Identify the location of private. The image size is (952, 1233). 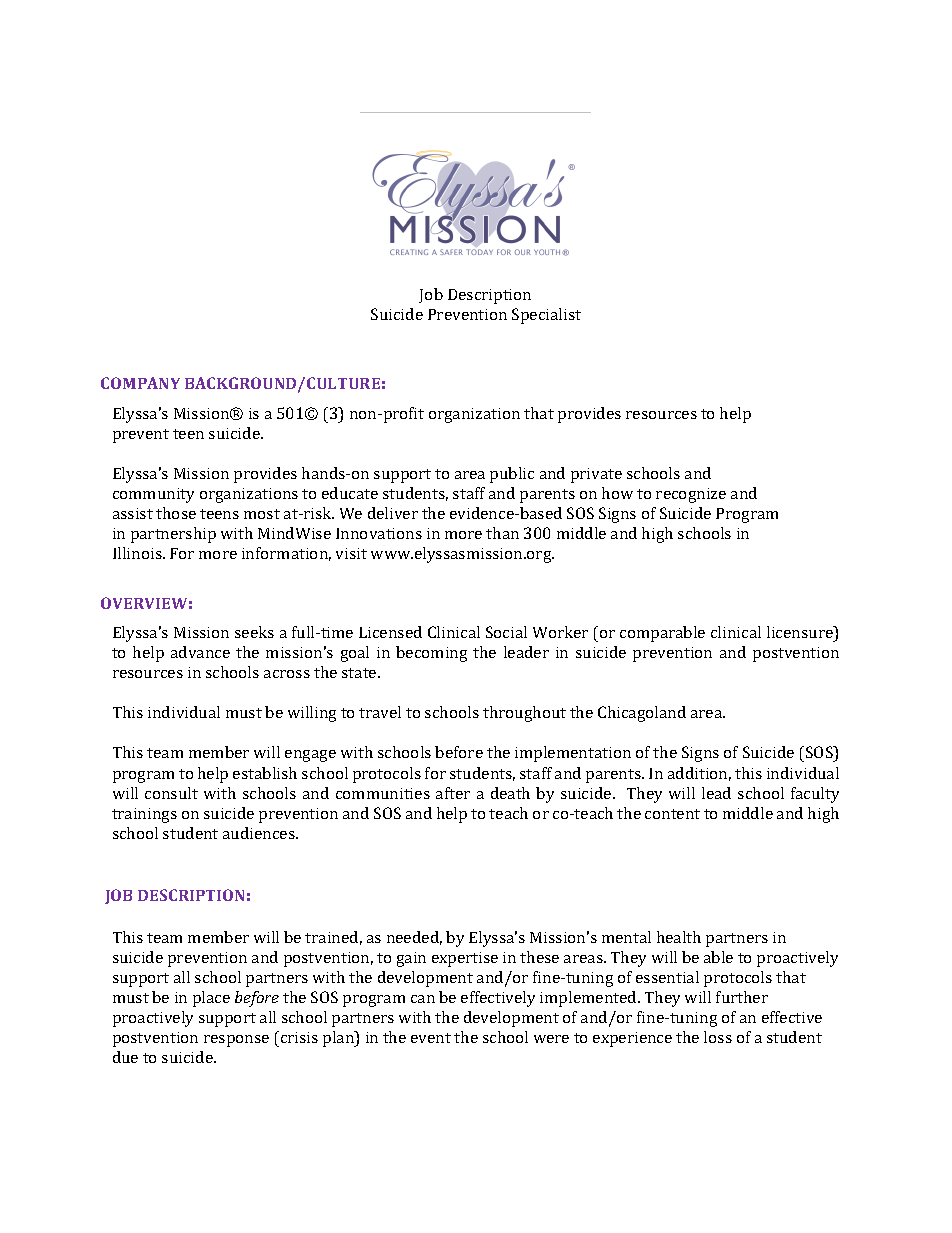
(596, 475).
